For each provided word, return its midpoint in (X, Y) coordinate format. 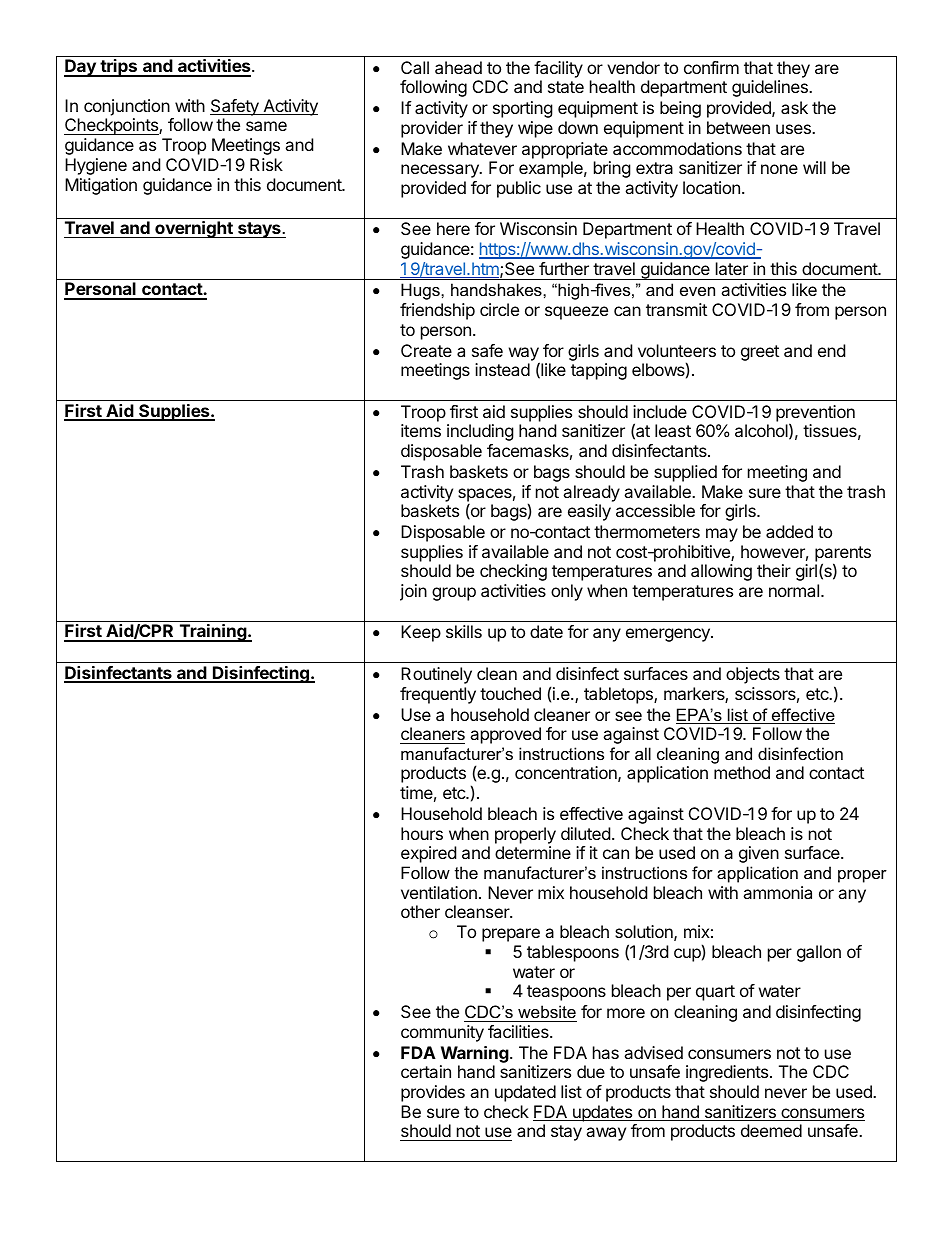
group (454, 594)
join (413, 592)
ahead (458, 67)
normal (794, 590)
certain (426, 1071)
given (759, 854)
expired (428, 854)
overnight (194, 229)
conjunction (127, 107)
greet (760, 353)
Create (426, 350)
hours (422, 833)
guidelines (771, 88)
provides (433, 1093)
